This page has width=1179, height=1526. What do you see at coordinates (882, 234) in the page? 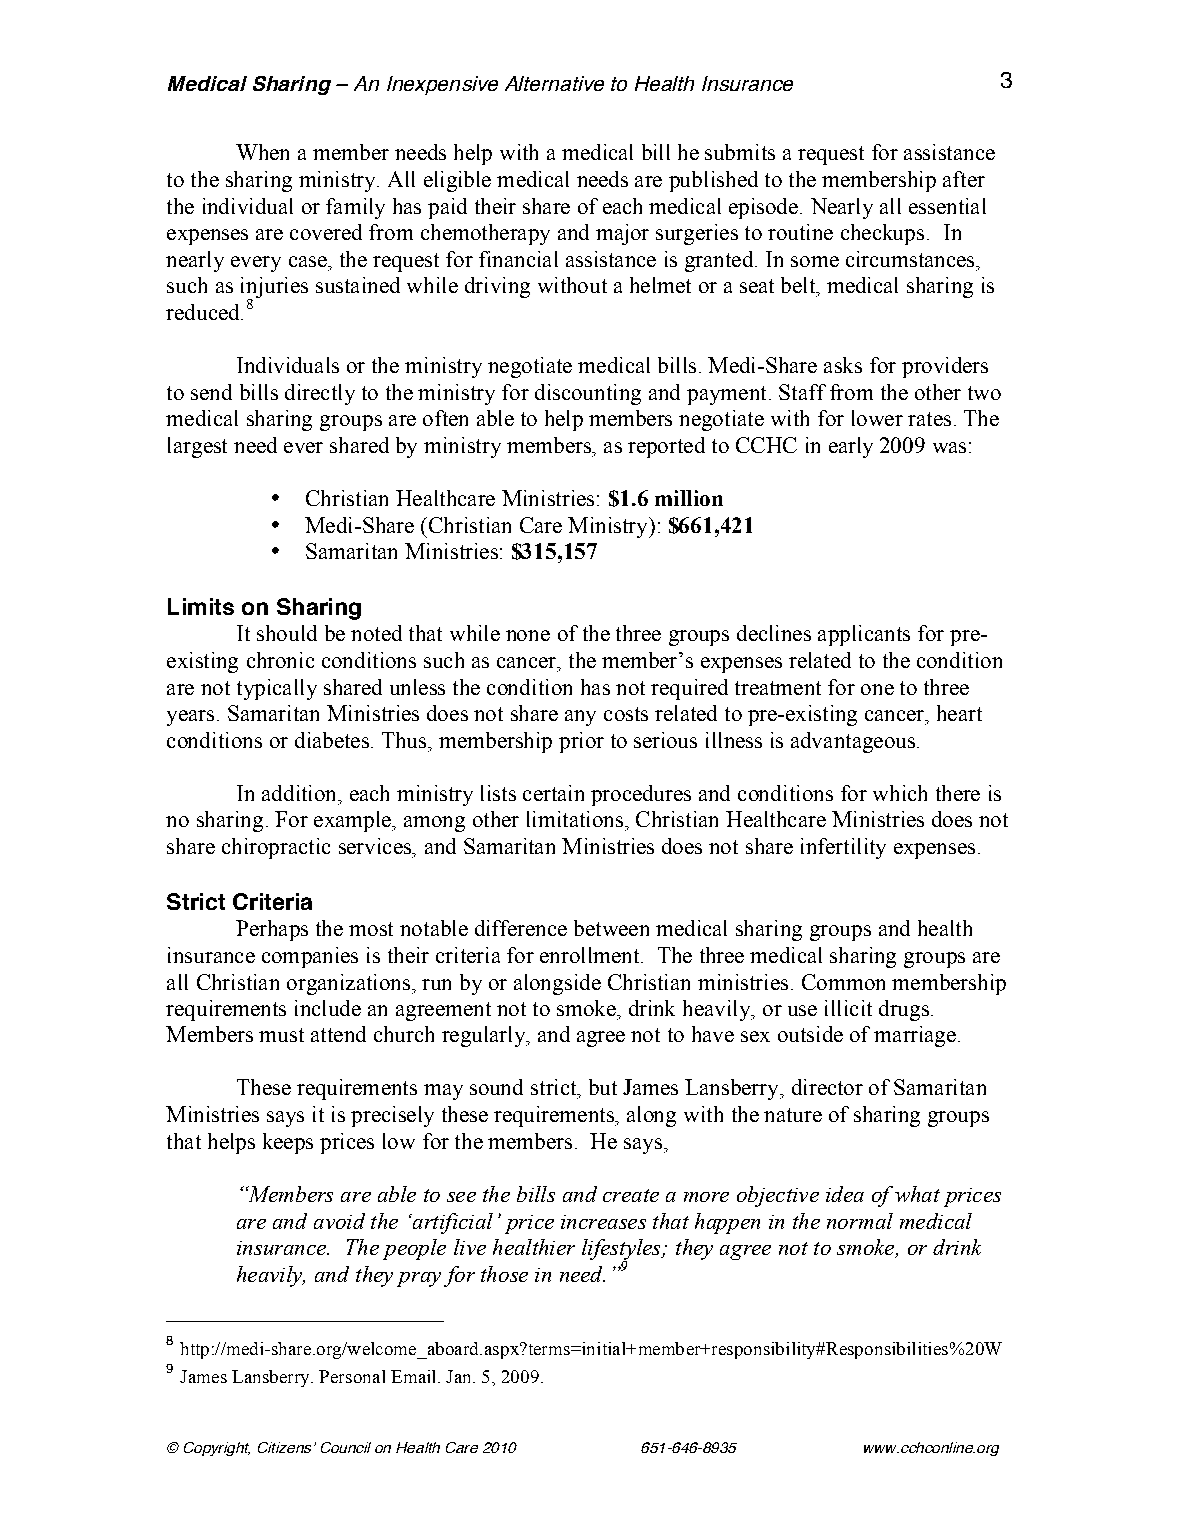
I see `checkups` at bounding box center [882, 234].
